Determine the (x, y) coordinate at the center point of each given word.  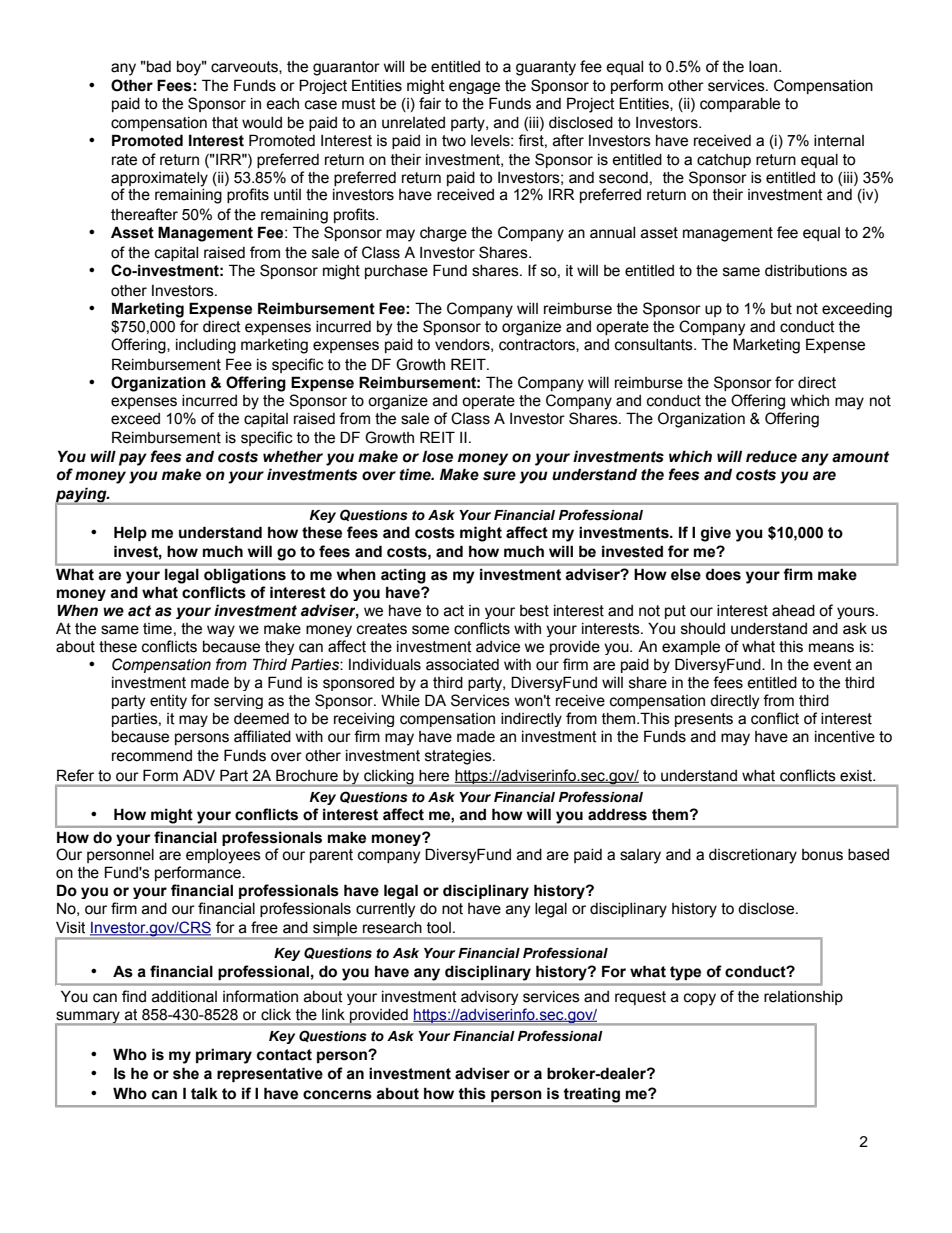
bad (158, 67)
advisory (489, 998)
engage (474, 88)
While (400, 700)
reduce (771, 456)
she (186, 1073)
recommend (152, 756)
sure (499, 476)
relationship (803, 998)
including (206, 346)
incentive (845, 737)
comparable (740, 105)
